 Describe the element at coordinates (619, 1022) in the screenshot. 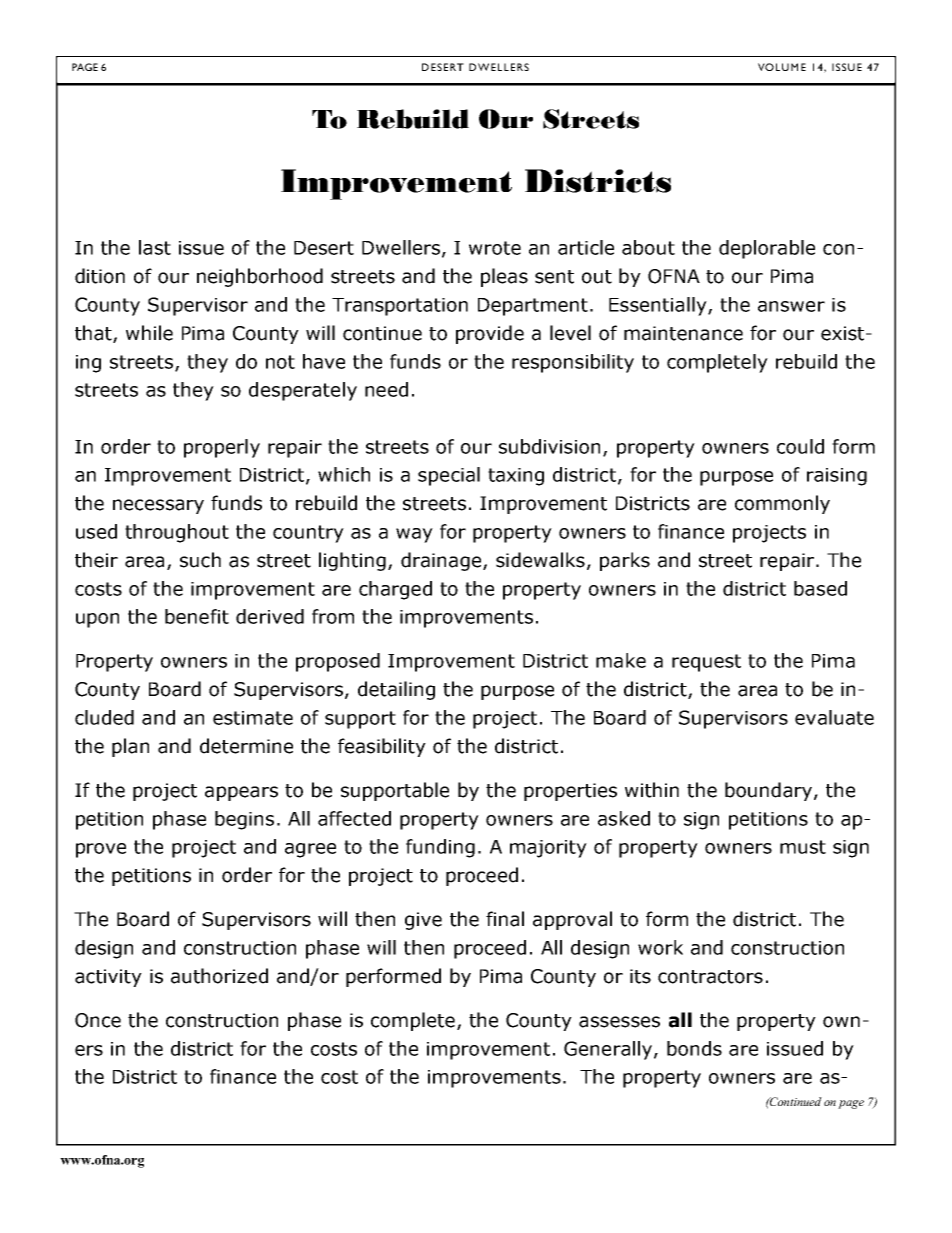

I see `assesses` at that location.
